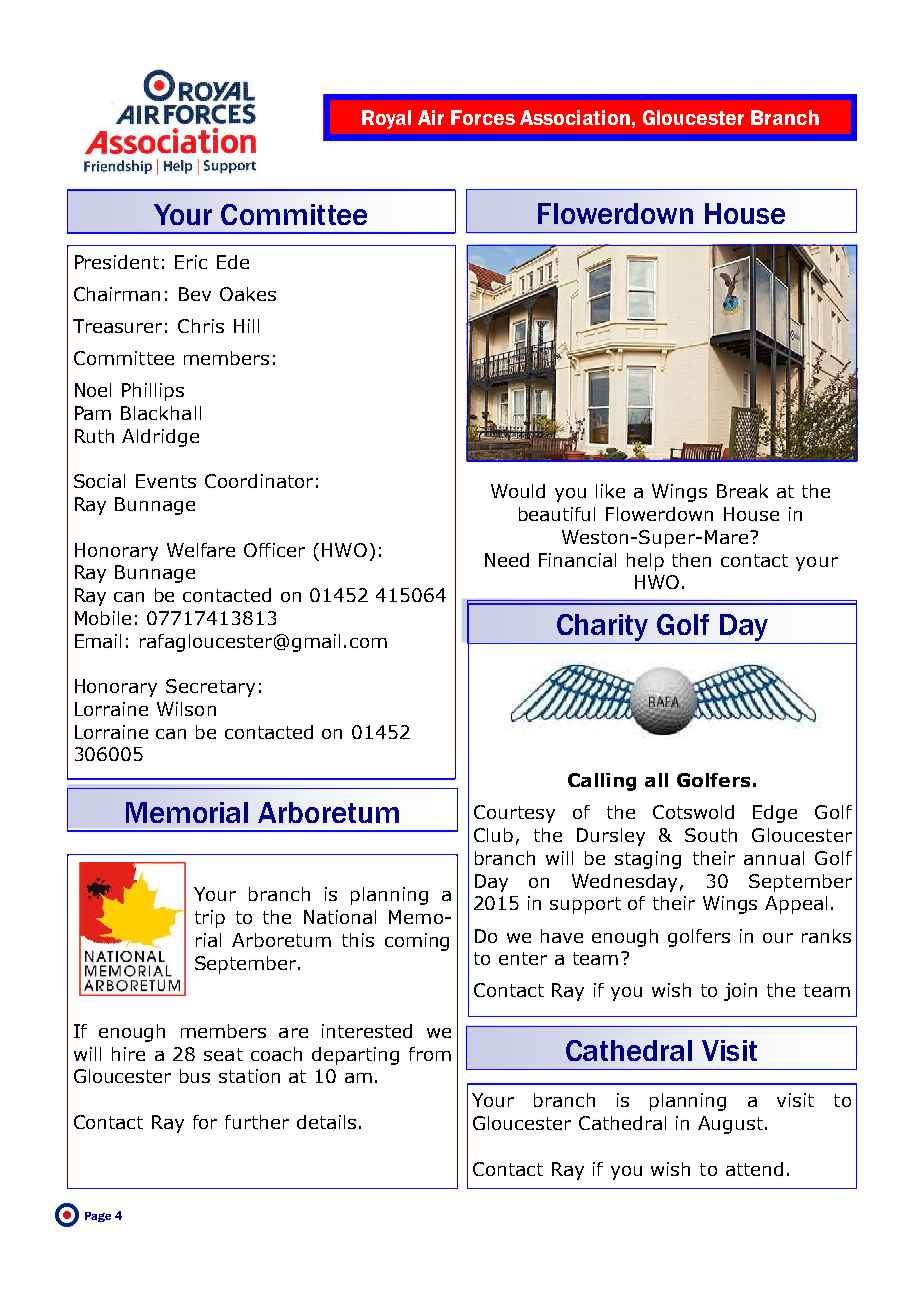 The width and height of the page is (924, 1308). I want to click on Forces, so click(483, 117).
